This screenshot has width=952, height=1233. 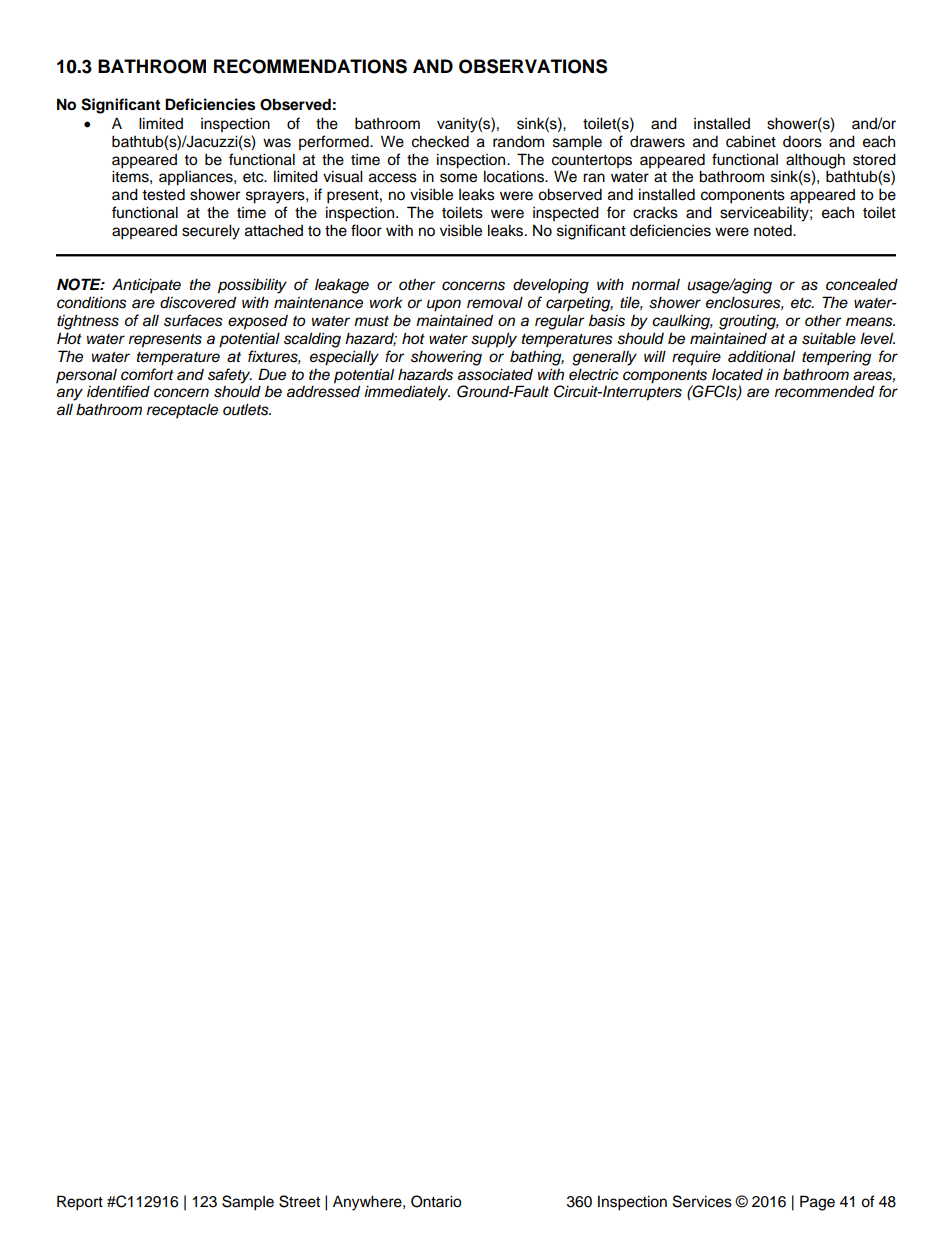 What do you see at coordinates (802, 141) in the screenshot?
I see `doors` at bounding box center [802, 141].
